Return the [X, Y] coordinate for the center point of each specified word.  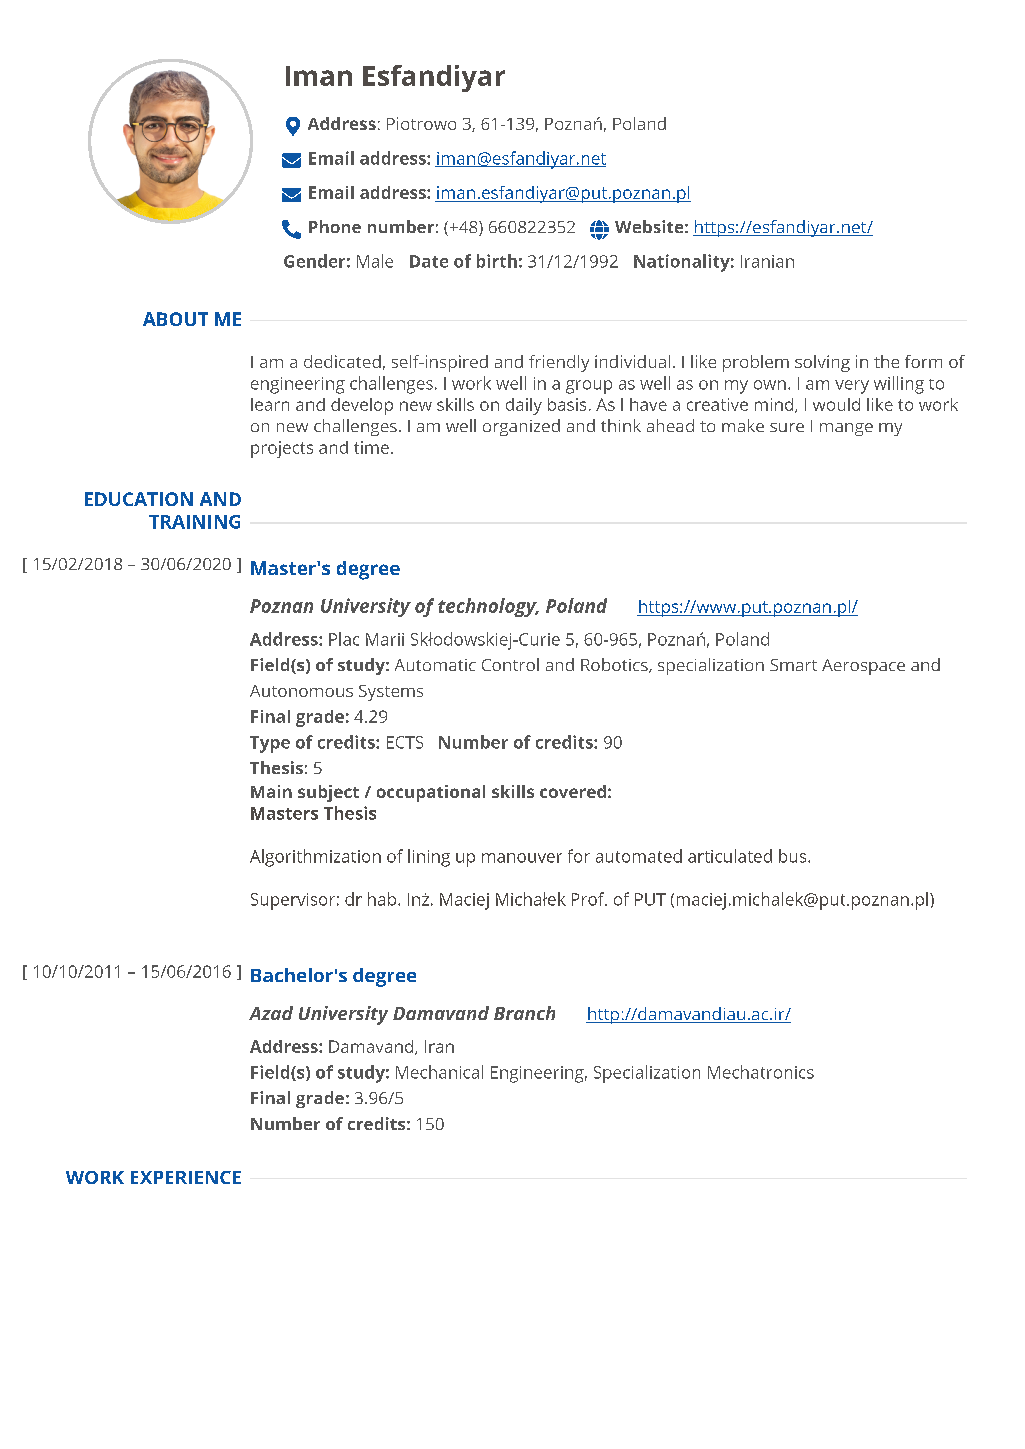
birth [497, 261]
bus [794, 856]
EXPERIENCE [186, 1177]
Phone [335, 226]
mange [846, 429]
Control [510, 664]
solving [822, 363]
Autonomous [301, 691]
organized [521, 427]
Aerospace [863, 667]
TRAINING [194, 522]
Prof [589, 899]
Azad [271, 1013]
